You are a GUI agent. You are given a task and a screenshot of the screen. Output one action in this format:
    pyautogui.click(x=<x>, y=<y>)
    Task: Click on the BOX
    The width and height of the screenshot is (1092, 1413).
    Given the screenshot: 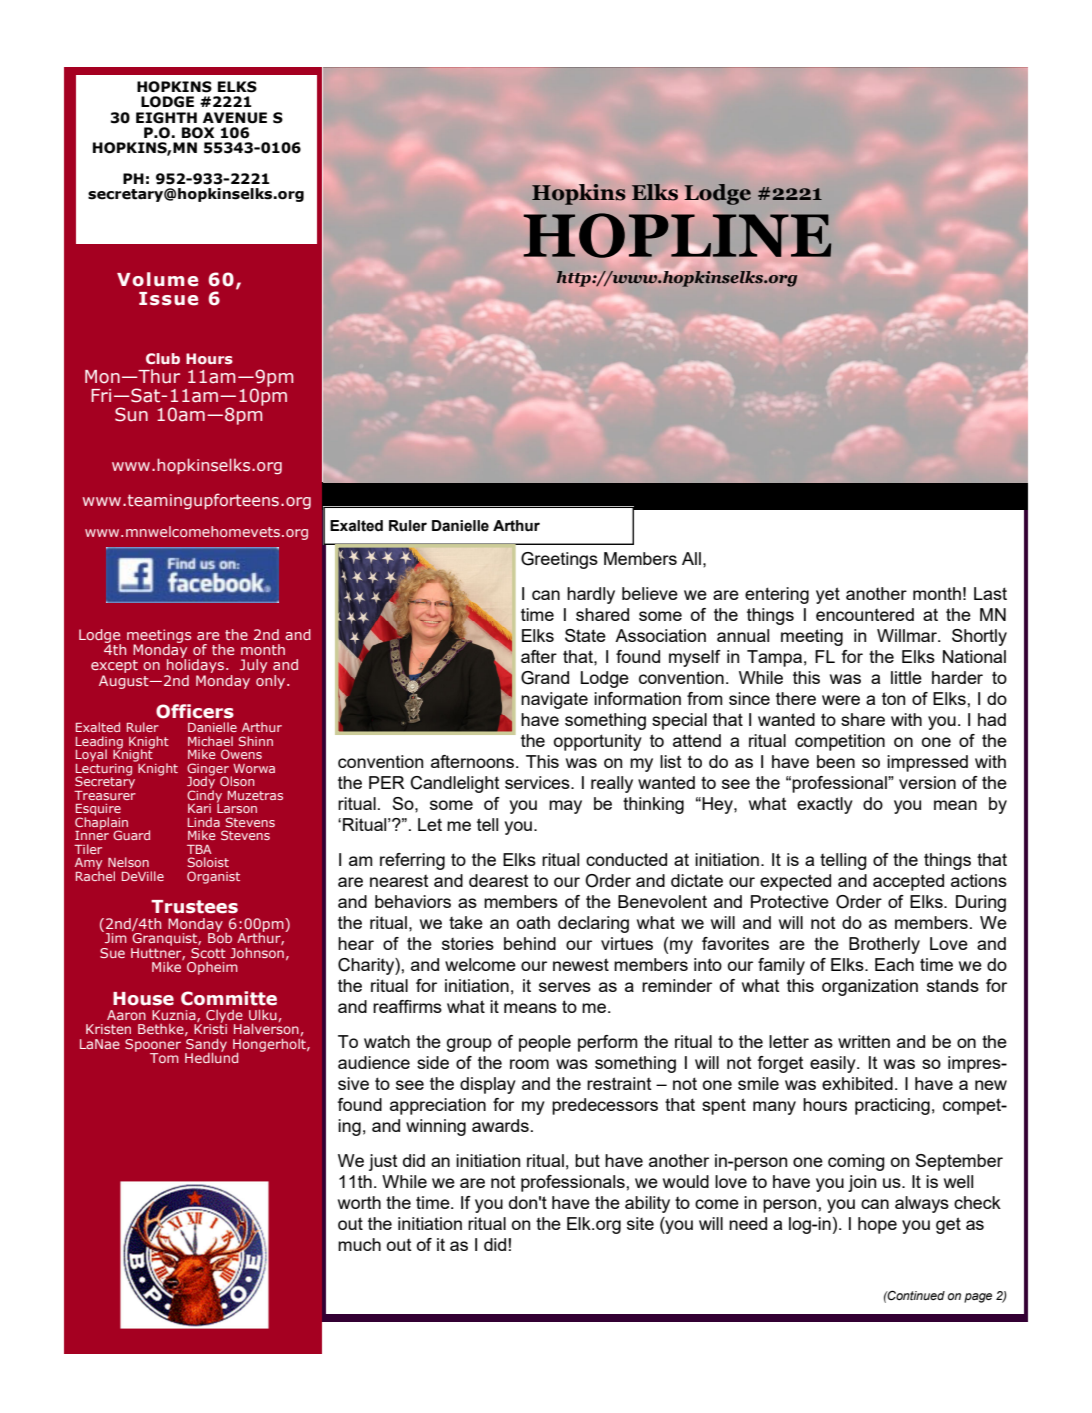 What is the action you would take?
    pyautogui.click(x=198, y=133)
